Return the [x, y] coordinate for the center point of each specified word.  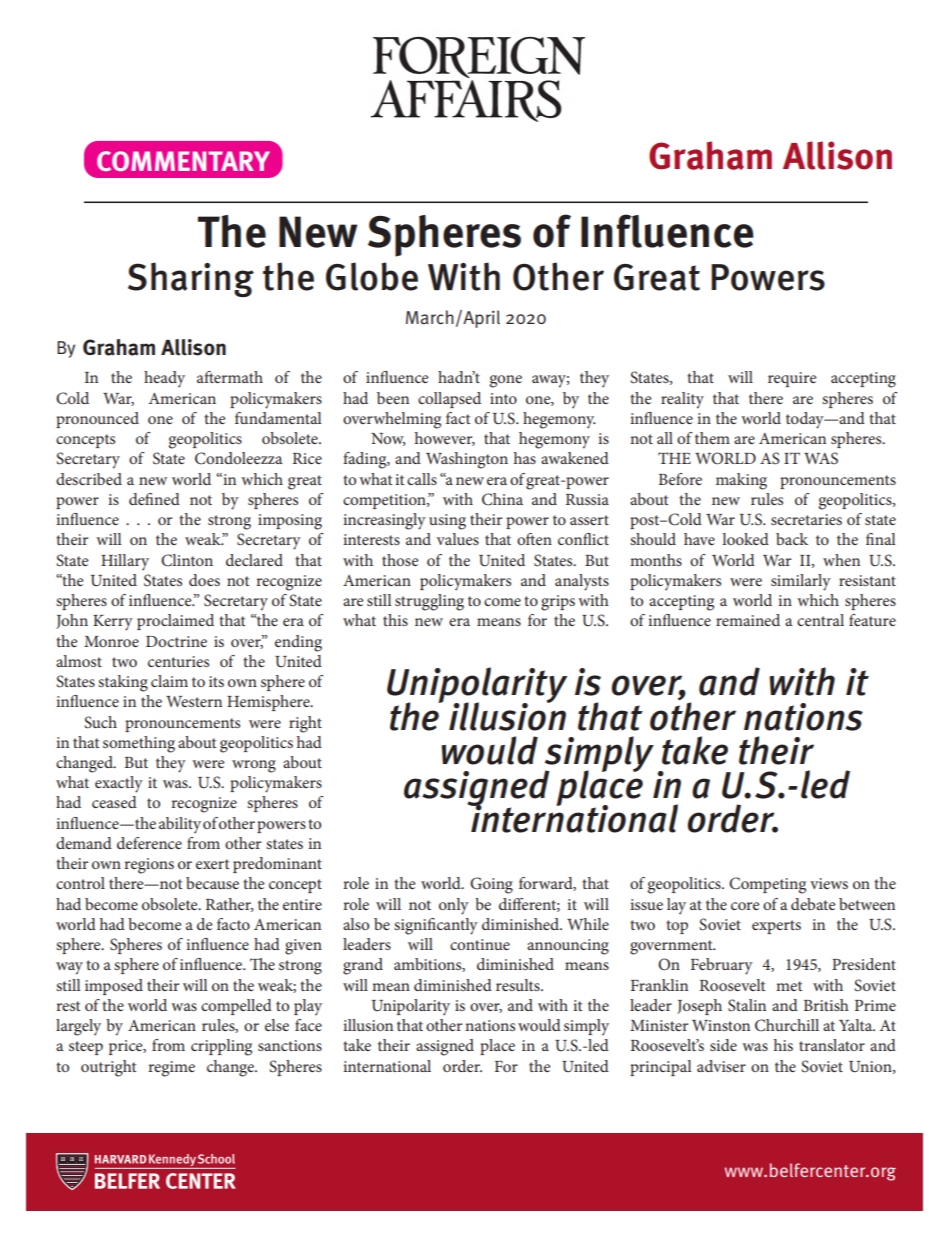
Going [491, 885]
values [458, 539]
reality [682, 400]
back [792, 539]
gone [505, 381]
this [395, 620]
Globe [372, 276]
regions [149, 866]
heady [164, 379]
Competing [767, 885]
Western [194, 701]
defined [154, 499]
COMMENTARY [183, 161]
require [792, 379]
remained [748, 620]
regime [171, 1069]
